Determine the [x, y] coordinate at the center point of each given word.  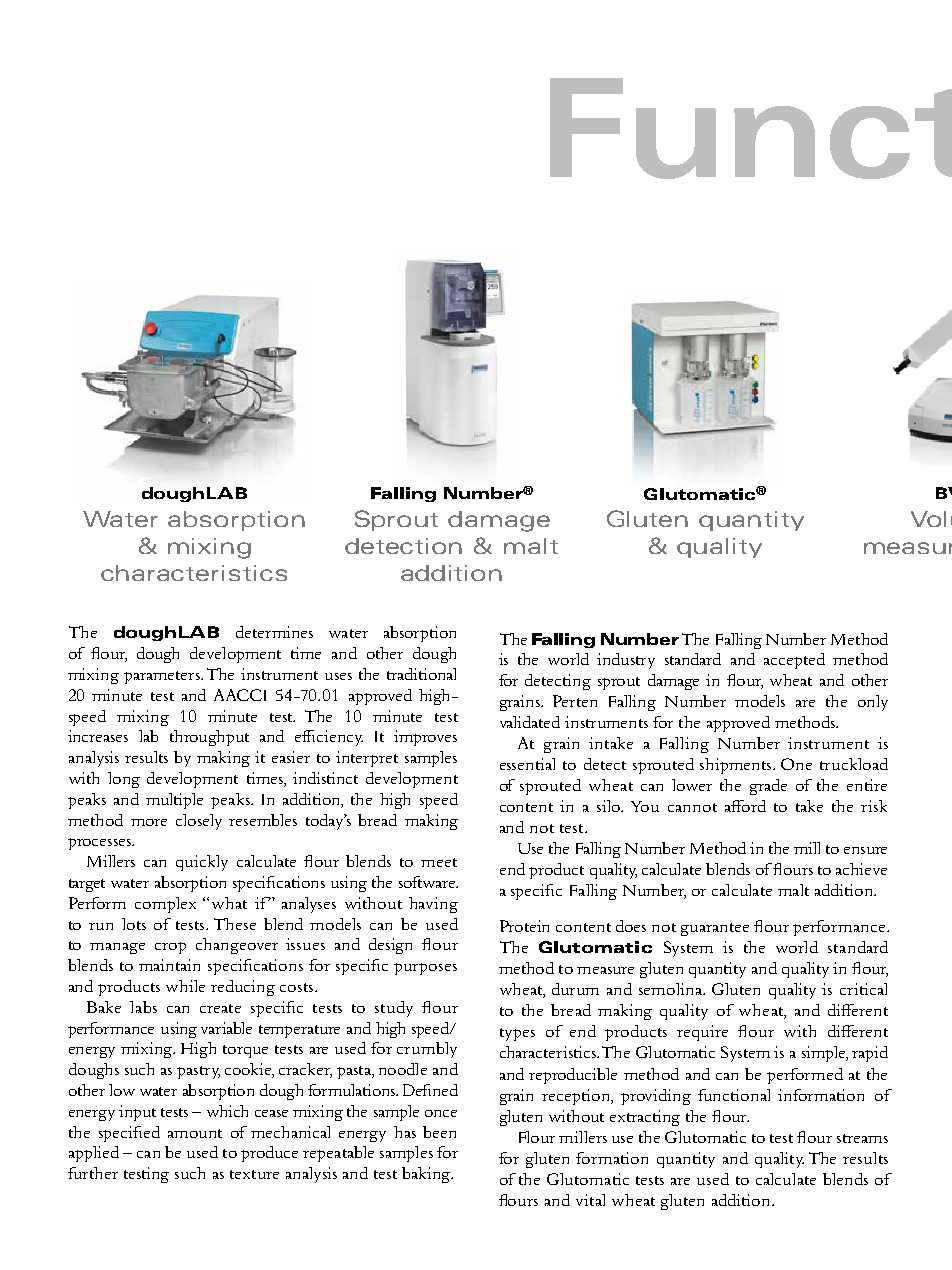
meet [439, 862]
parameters [163, 677]
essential [527, 764]
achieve [861, 869]
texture [254, 1174]
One [796, 764]
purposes [425, 969]
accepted [794, 661]
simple [825, 1054]
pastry [198, 1072]
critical [863, 989]
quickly [202, 863]
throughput [209, 738]
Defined [430, 1090]
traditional [421, 674]
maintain [169, 965]
